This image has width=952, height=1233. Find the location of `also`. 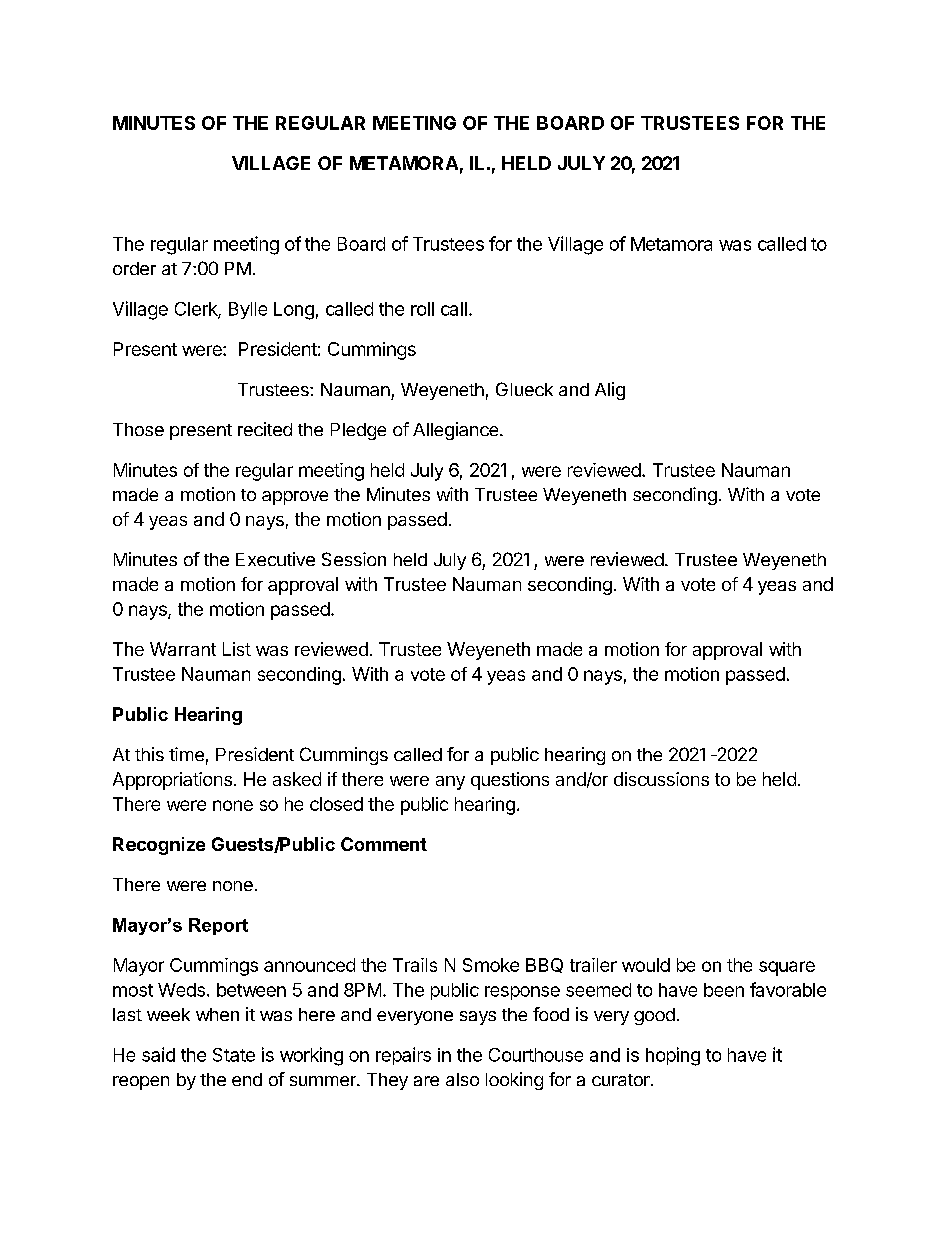

also is located at coordinates (462, 1079).
